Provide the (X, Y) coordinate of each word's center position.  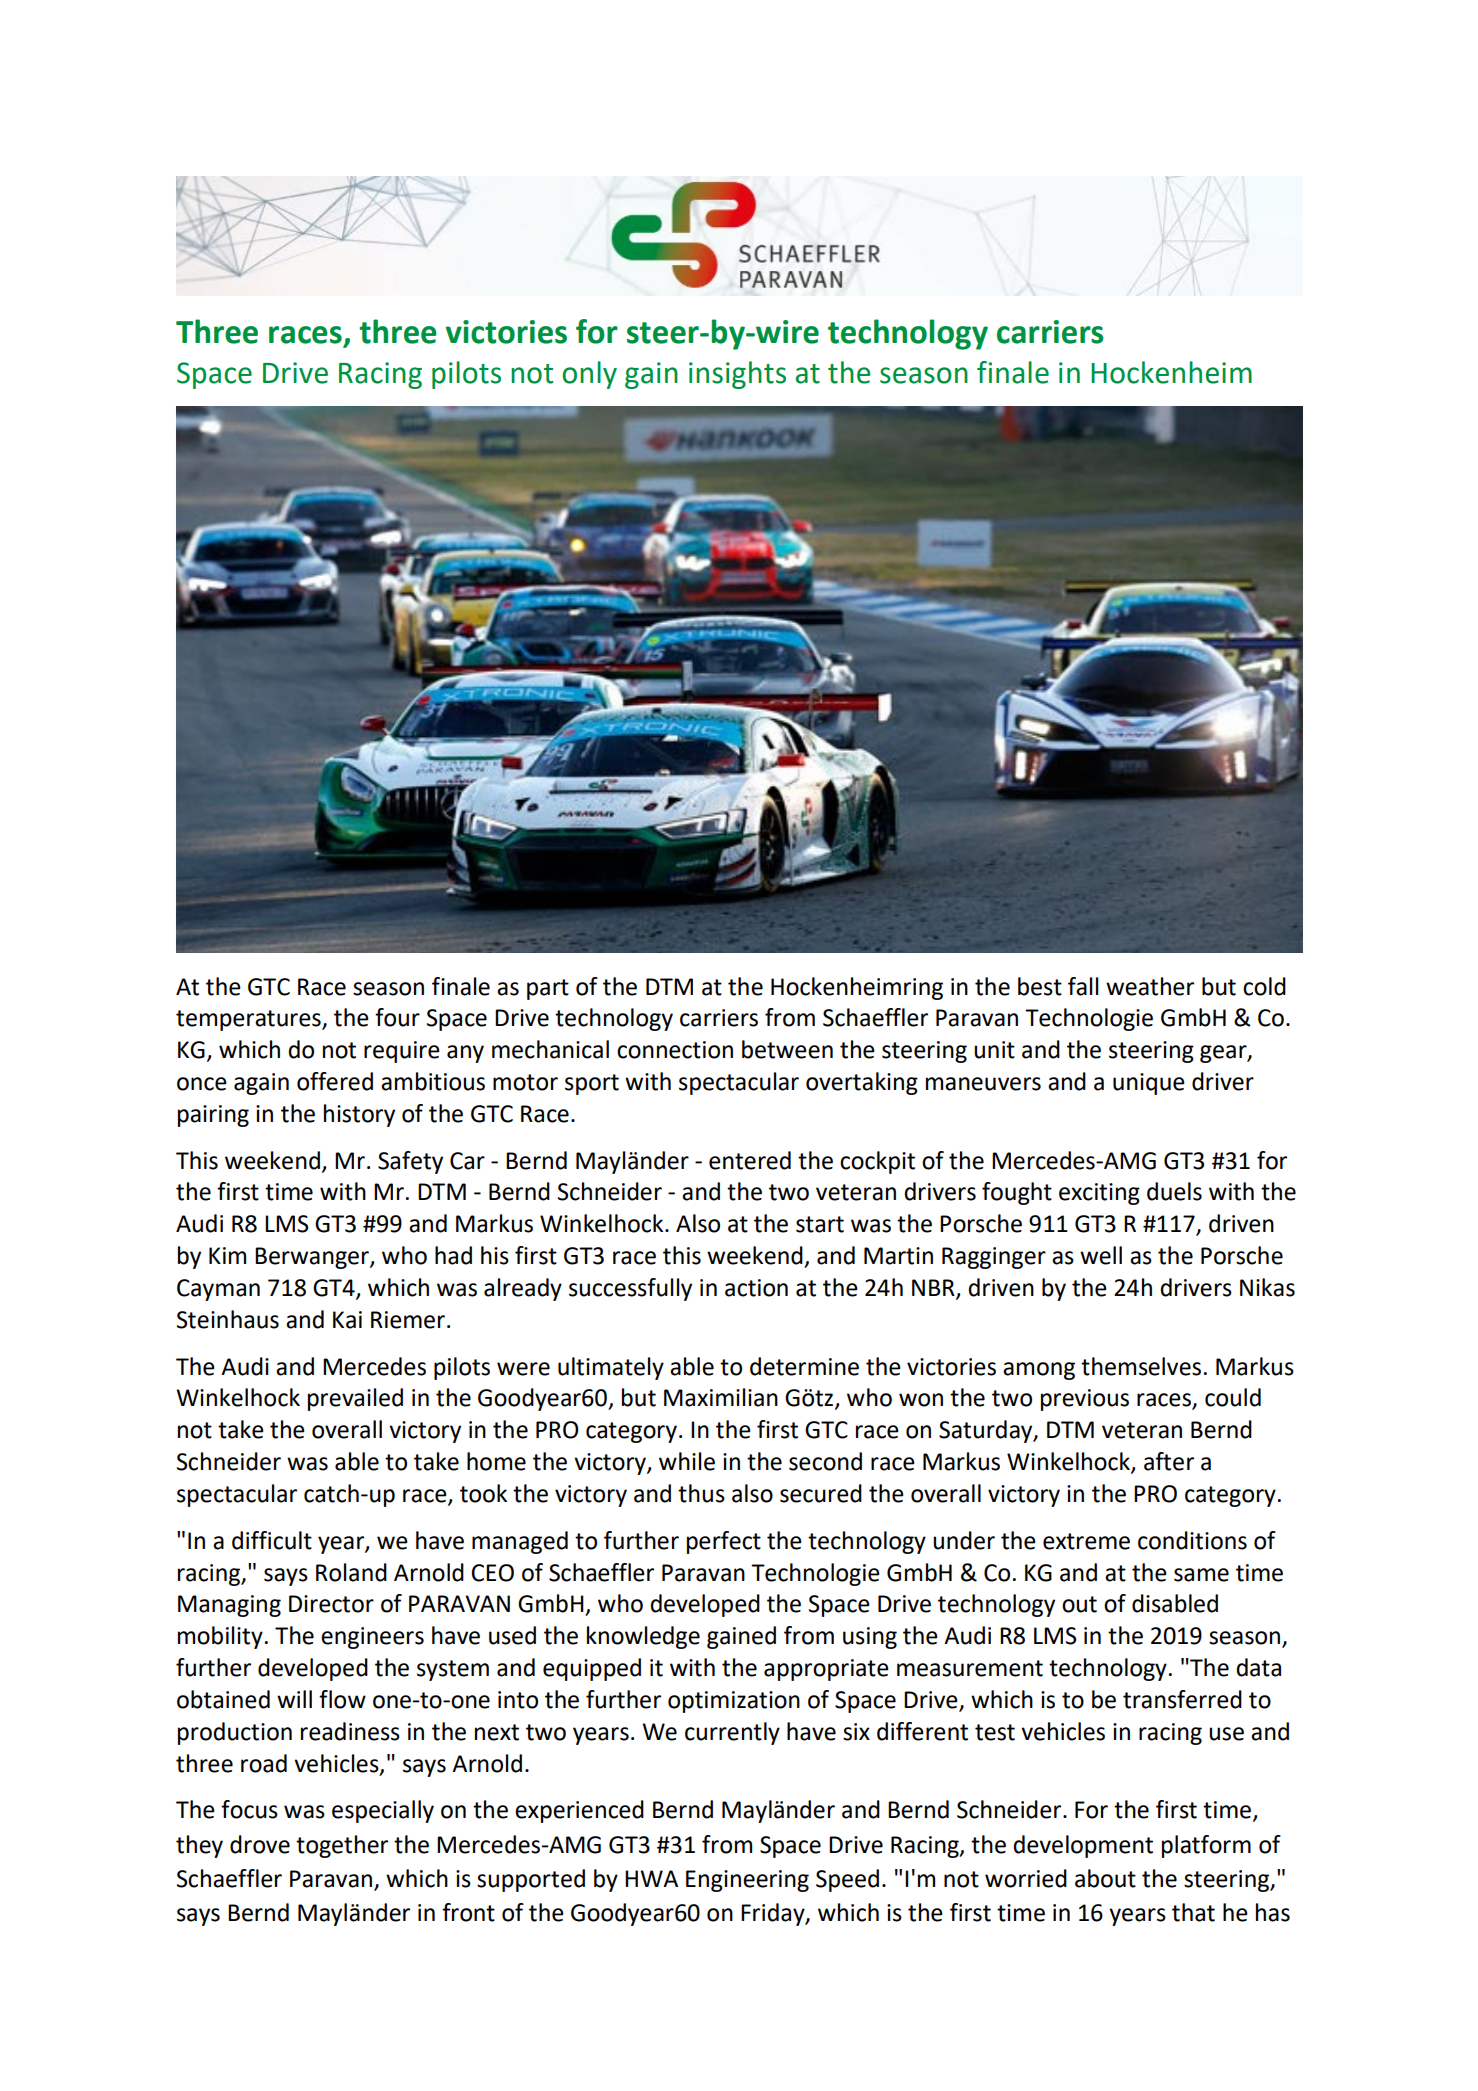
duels (1174, 1191)
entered (750, 1160)
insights (737, 375)
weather (1150, 986)
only (589, 375)
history (359, 1115)
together (342, 1846)
